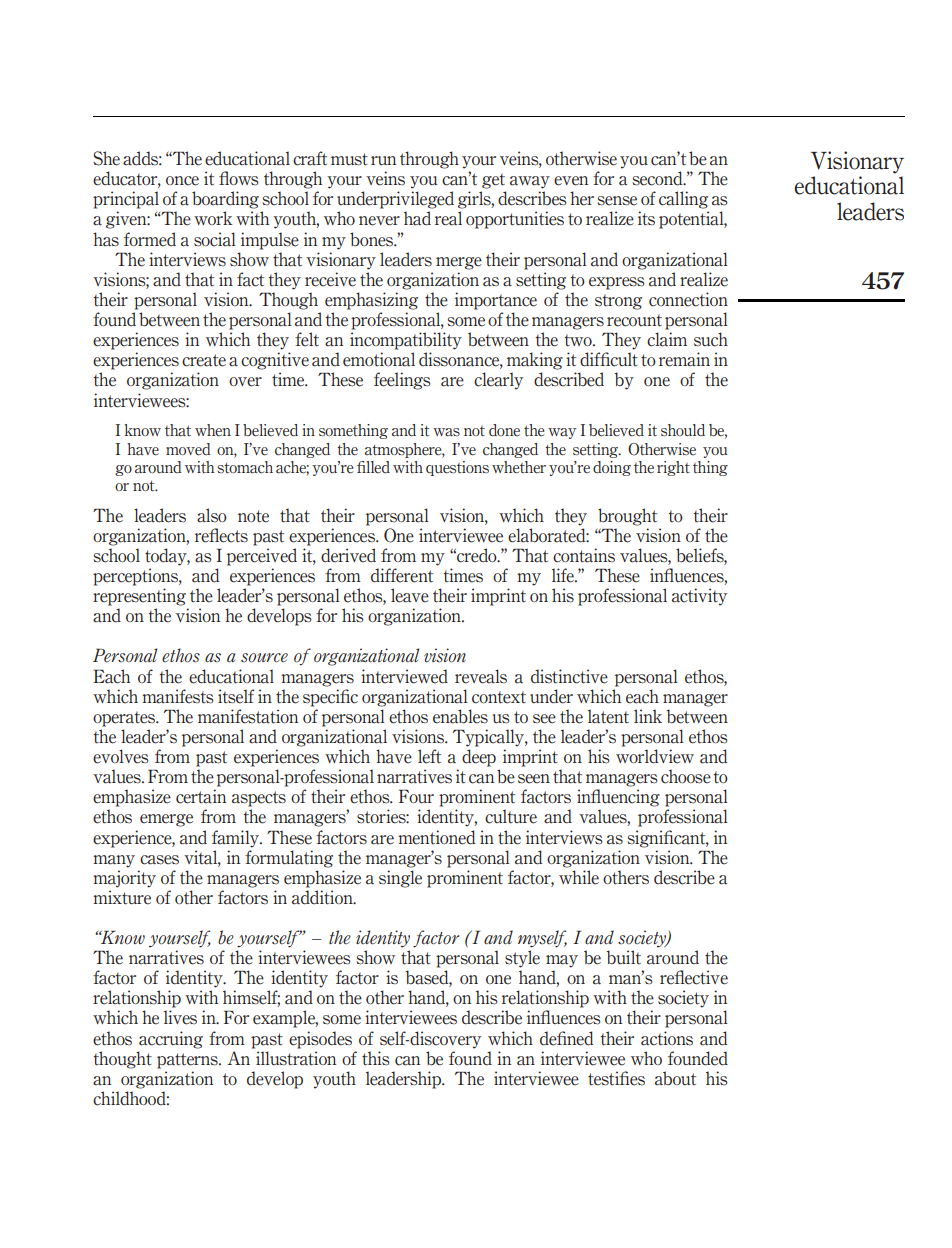 The image size is (952, 1248). I want to click on should, so click(683, 430).
